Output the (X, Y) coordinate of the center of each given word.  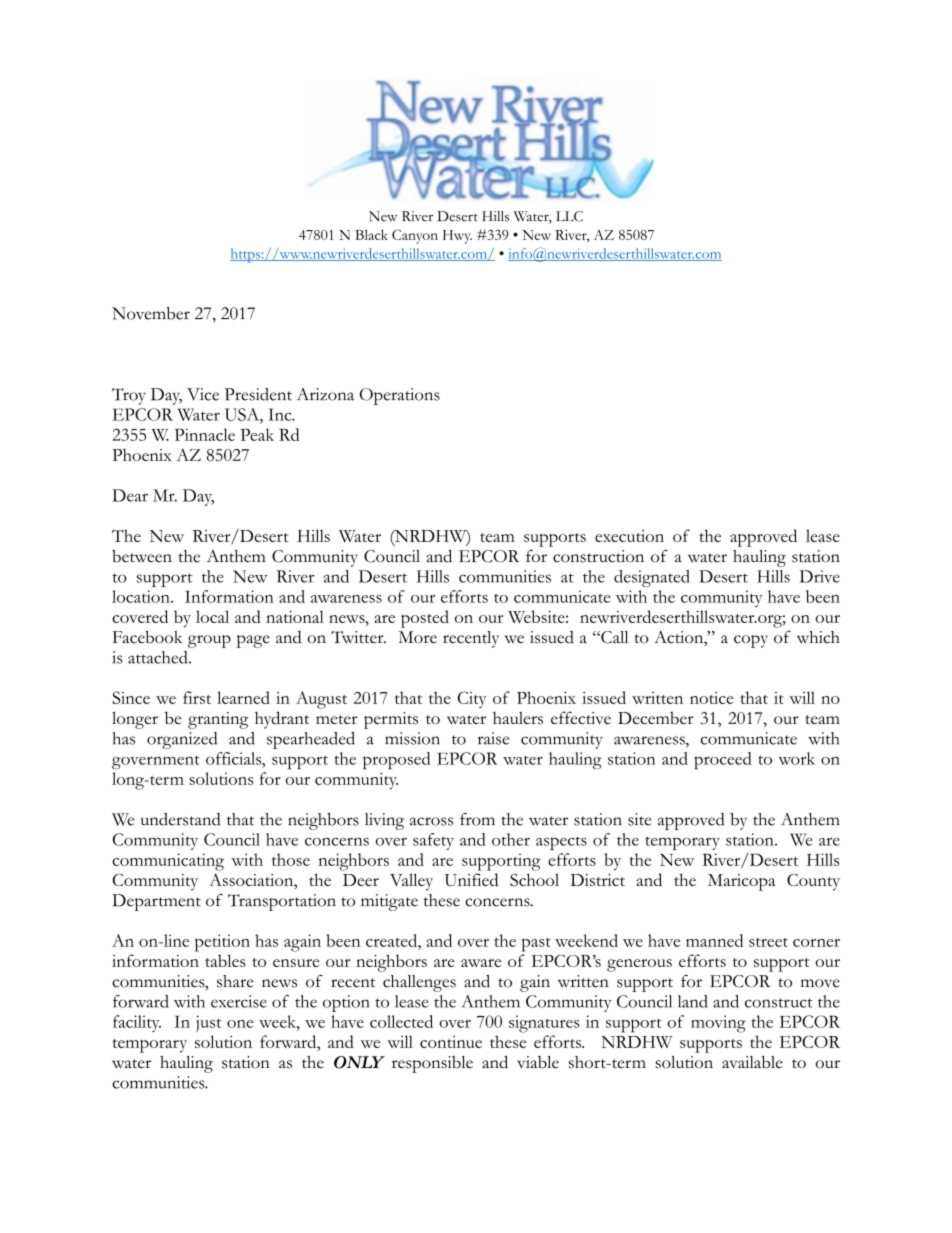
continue (451, 1042)
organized (182, 740)
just (208, 1023)
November (151, 313)
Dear (130, 495)
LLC (569, 216)
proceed (723, 760)
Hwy (457, 237)
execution (629, 536)
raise (493, 738)
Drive (819, 576)
